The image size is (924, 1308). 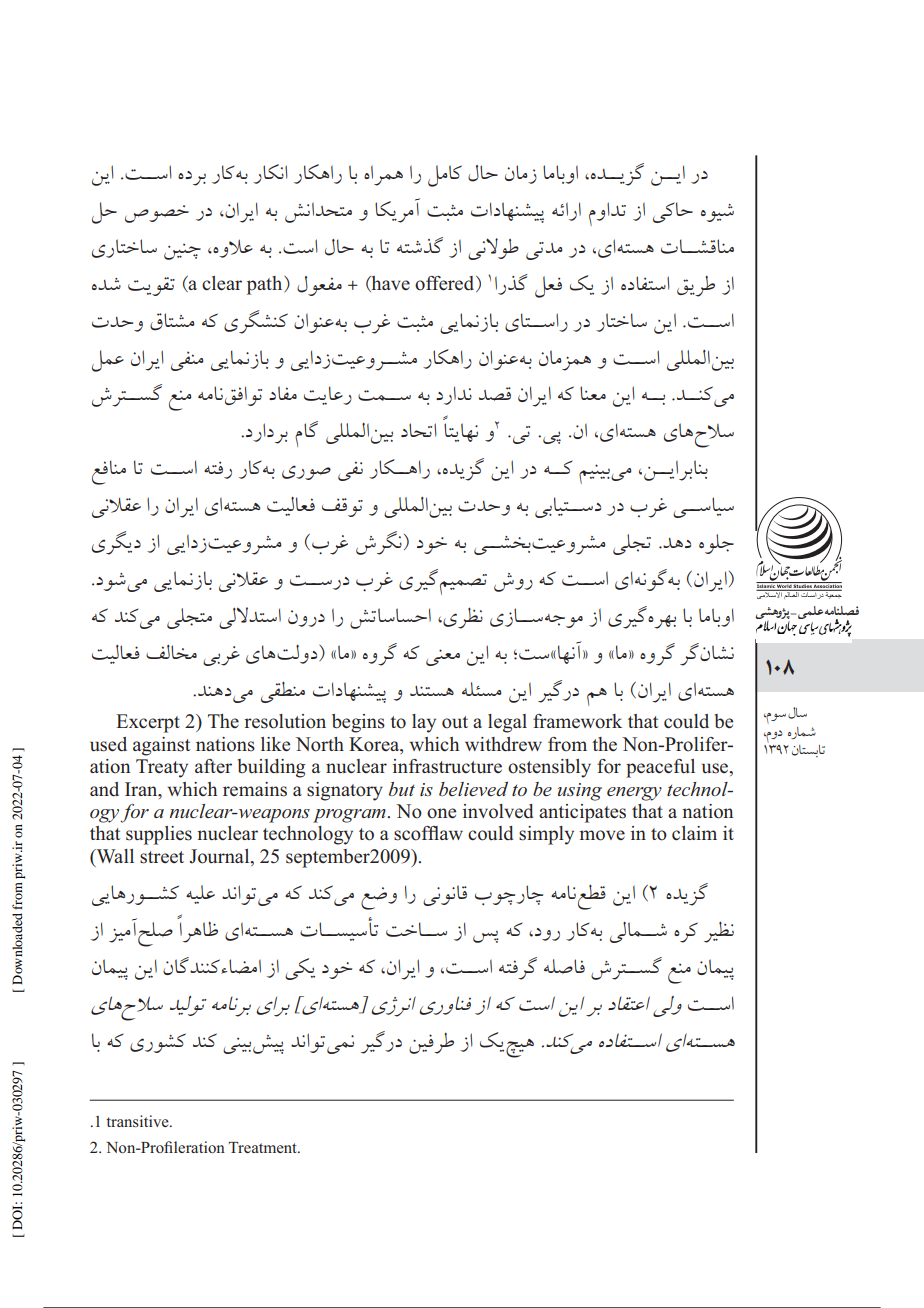 I want to click on anticipates, so click(x=582, y=813).
